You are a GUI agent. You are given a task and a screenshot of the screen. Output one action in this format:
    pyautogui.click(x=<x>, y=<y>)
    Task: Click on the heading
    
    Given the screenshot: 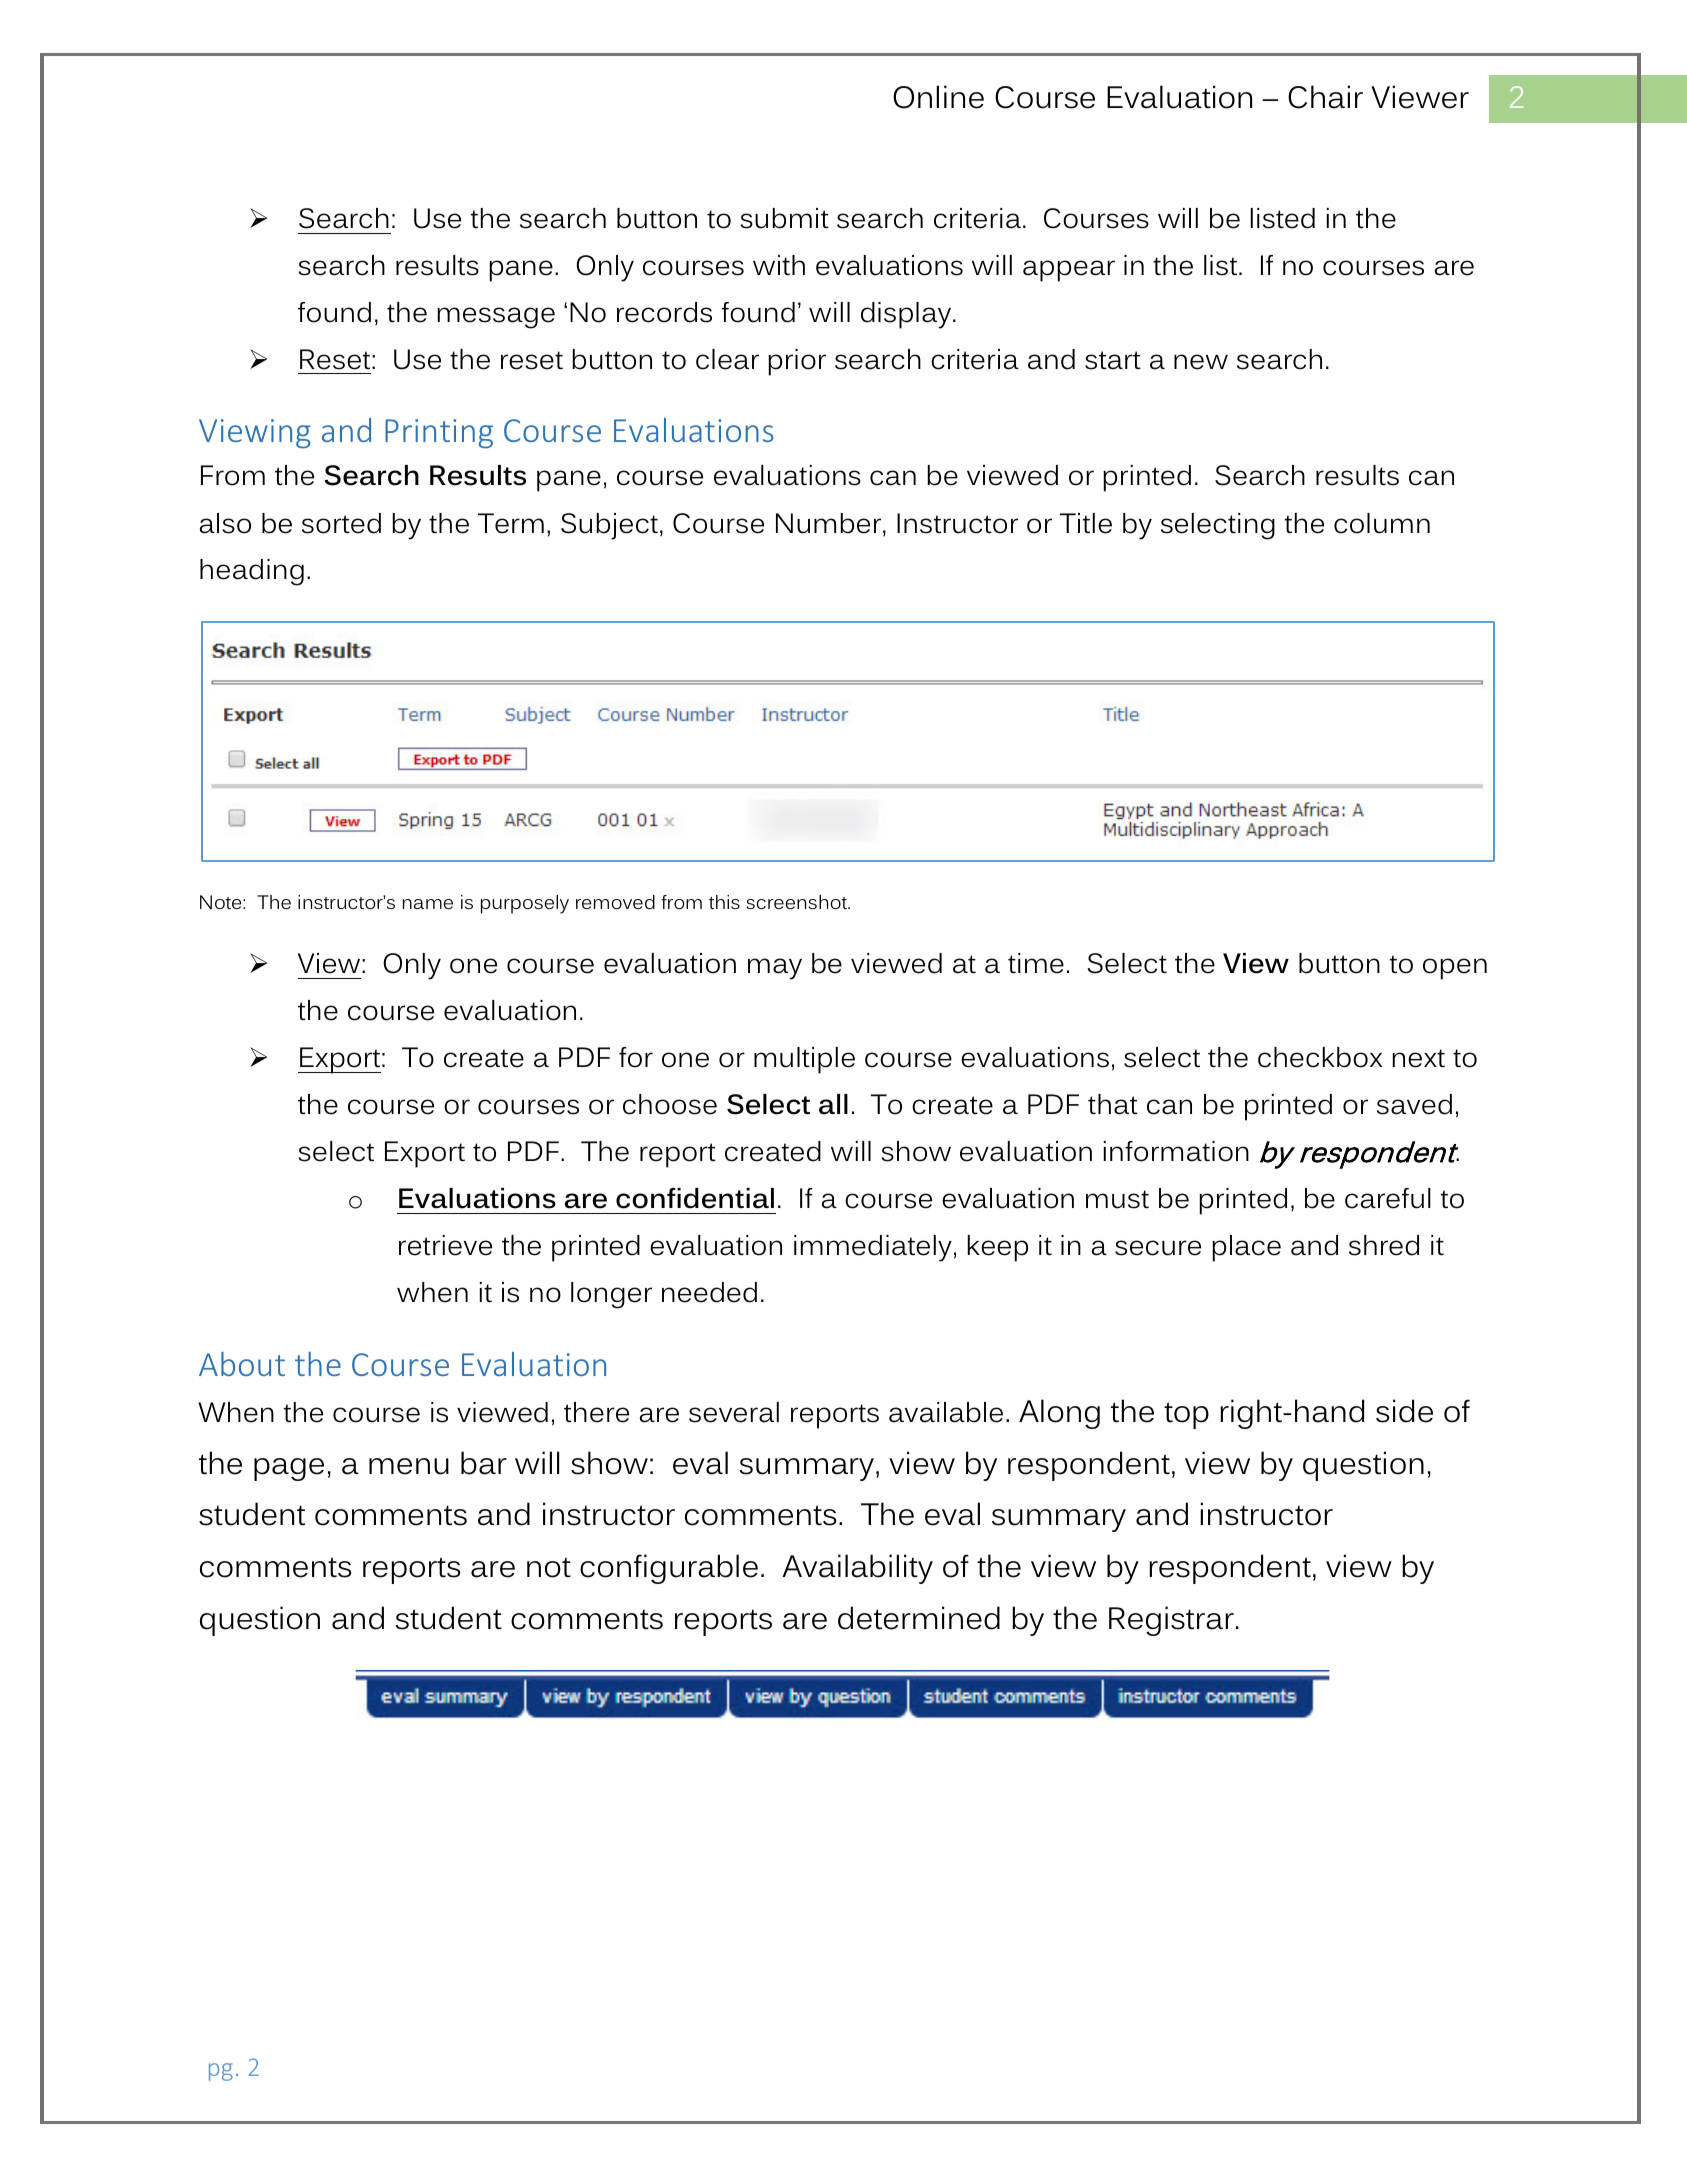 What is the action you would take?
    pyautogui.click(x=252, y=572)
